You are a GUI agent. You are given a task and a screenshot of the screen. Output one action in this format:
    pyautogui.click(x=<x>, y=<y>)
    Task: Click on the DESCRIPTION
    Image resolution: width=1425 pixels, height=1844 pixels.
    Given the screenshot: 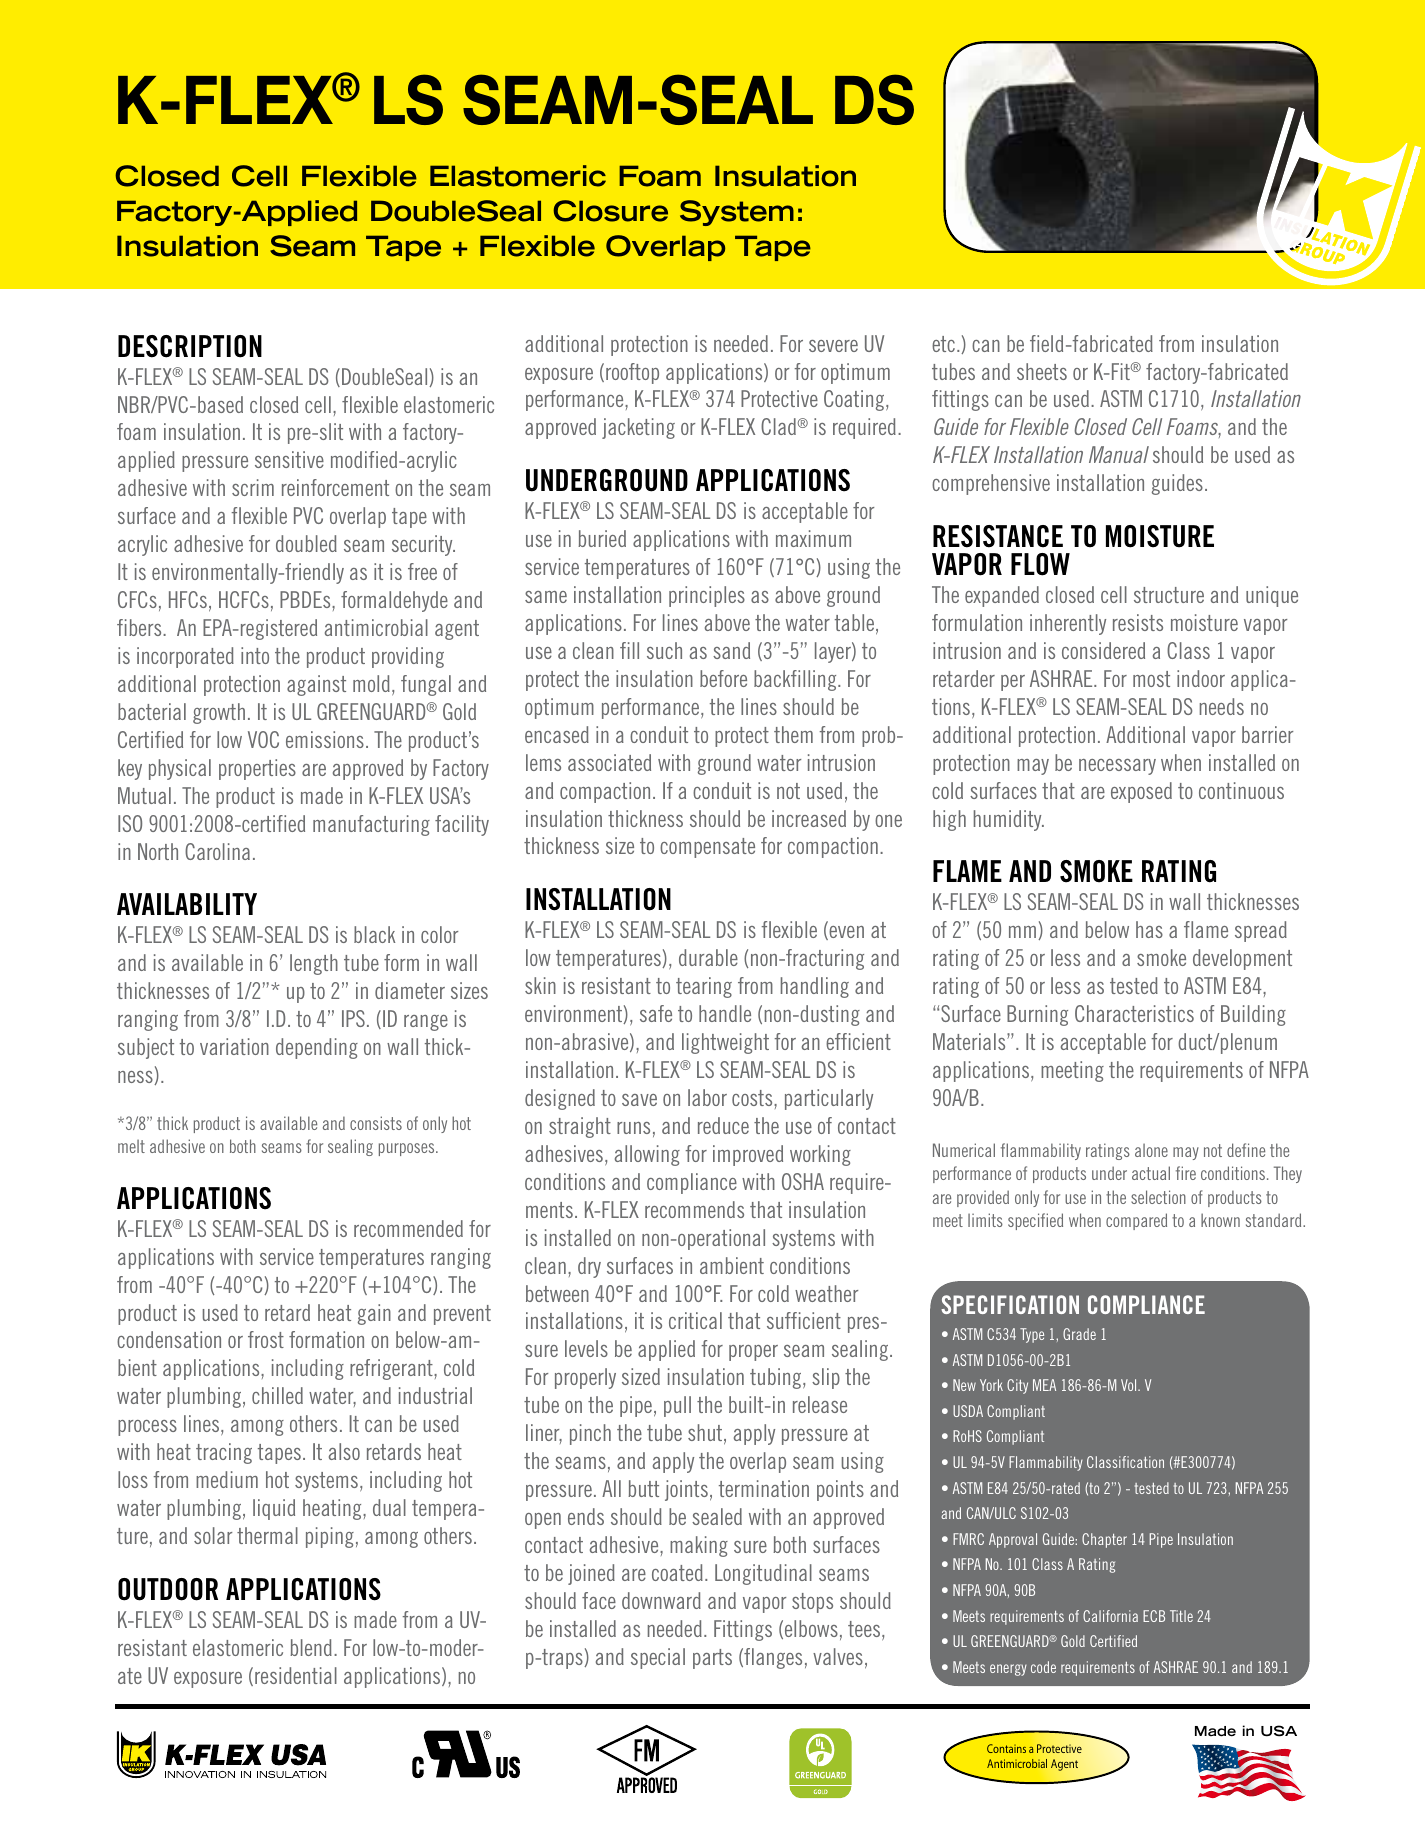 What is the action you would take?
    pyautogui.click(x=190, y=346)
